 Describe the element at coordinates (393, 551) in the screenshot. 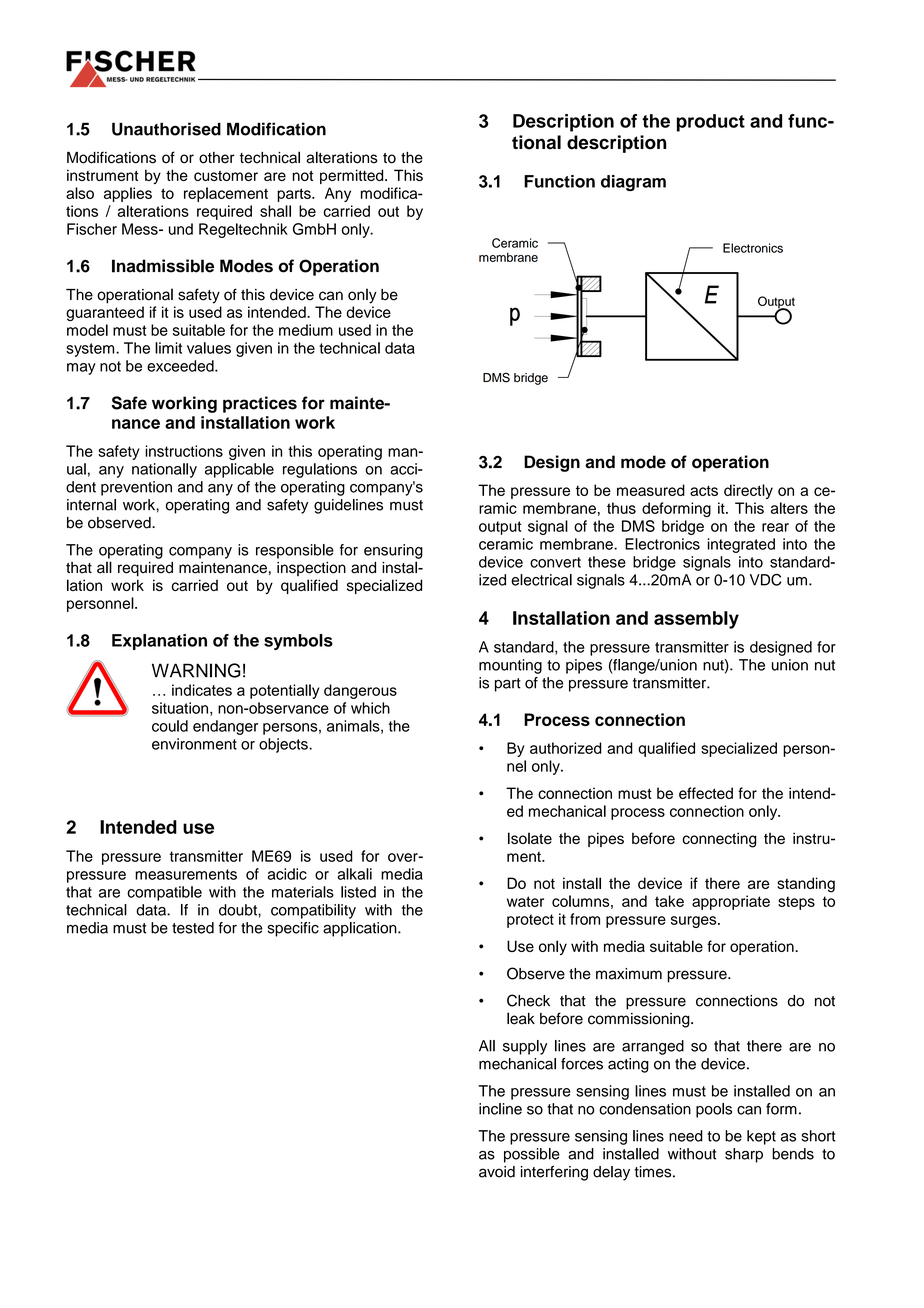

I see `ensuring` at that location.
